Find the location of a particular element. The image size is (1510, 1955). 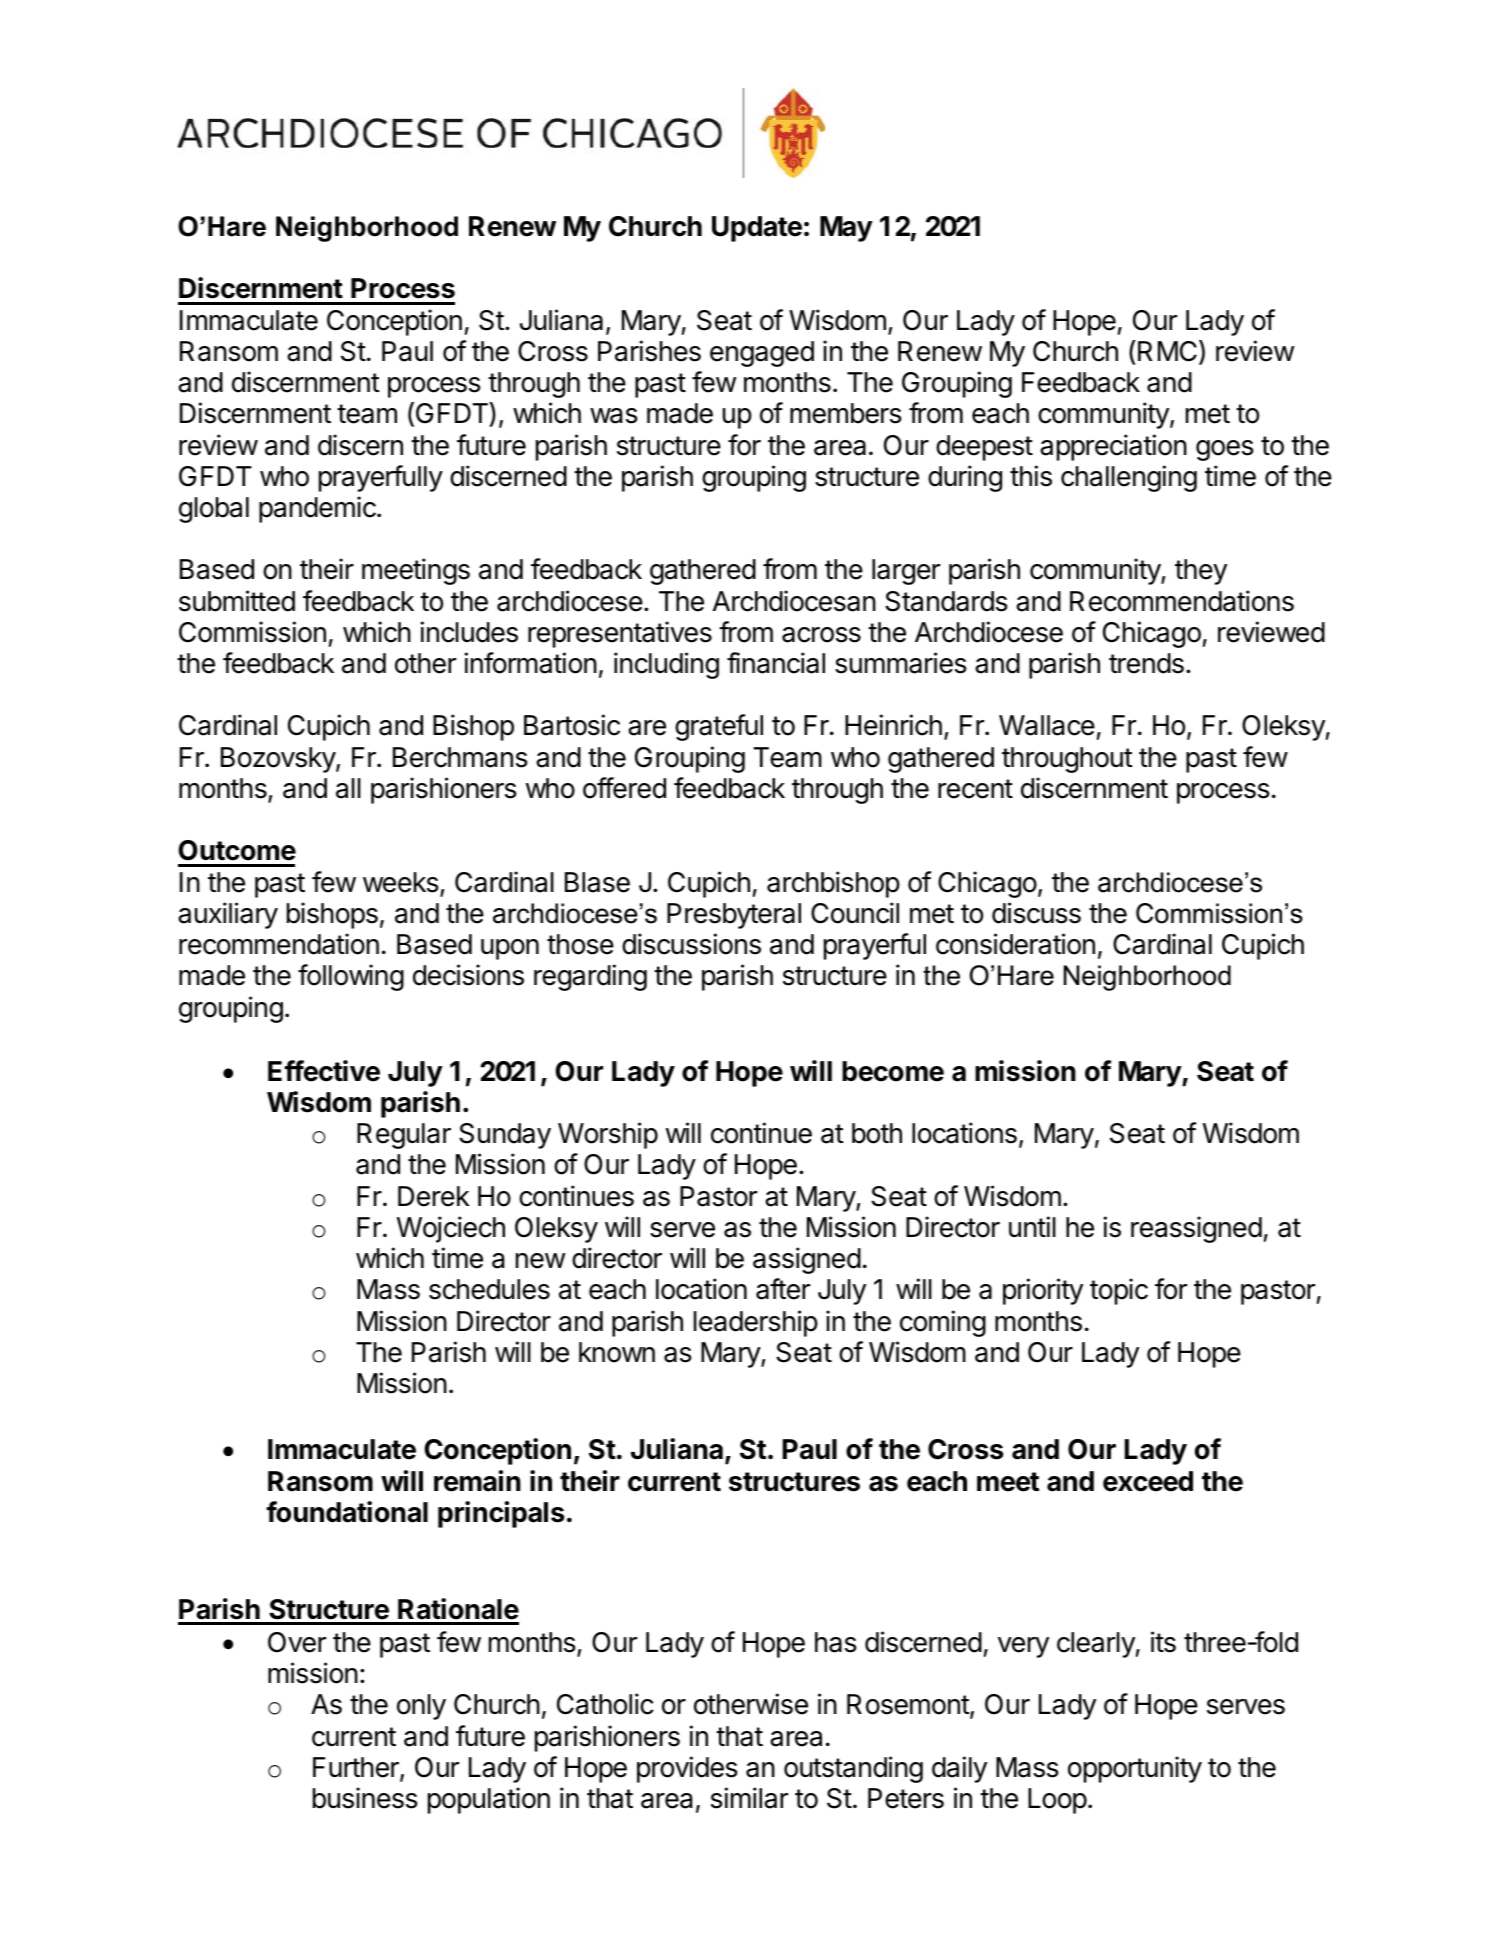

regarding is located at coordinates (590, 977).
